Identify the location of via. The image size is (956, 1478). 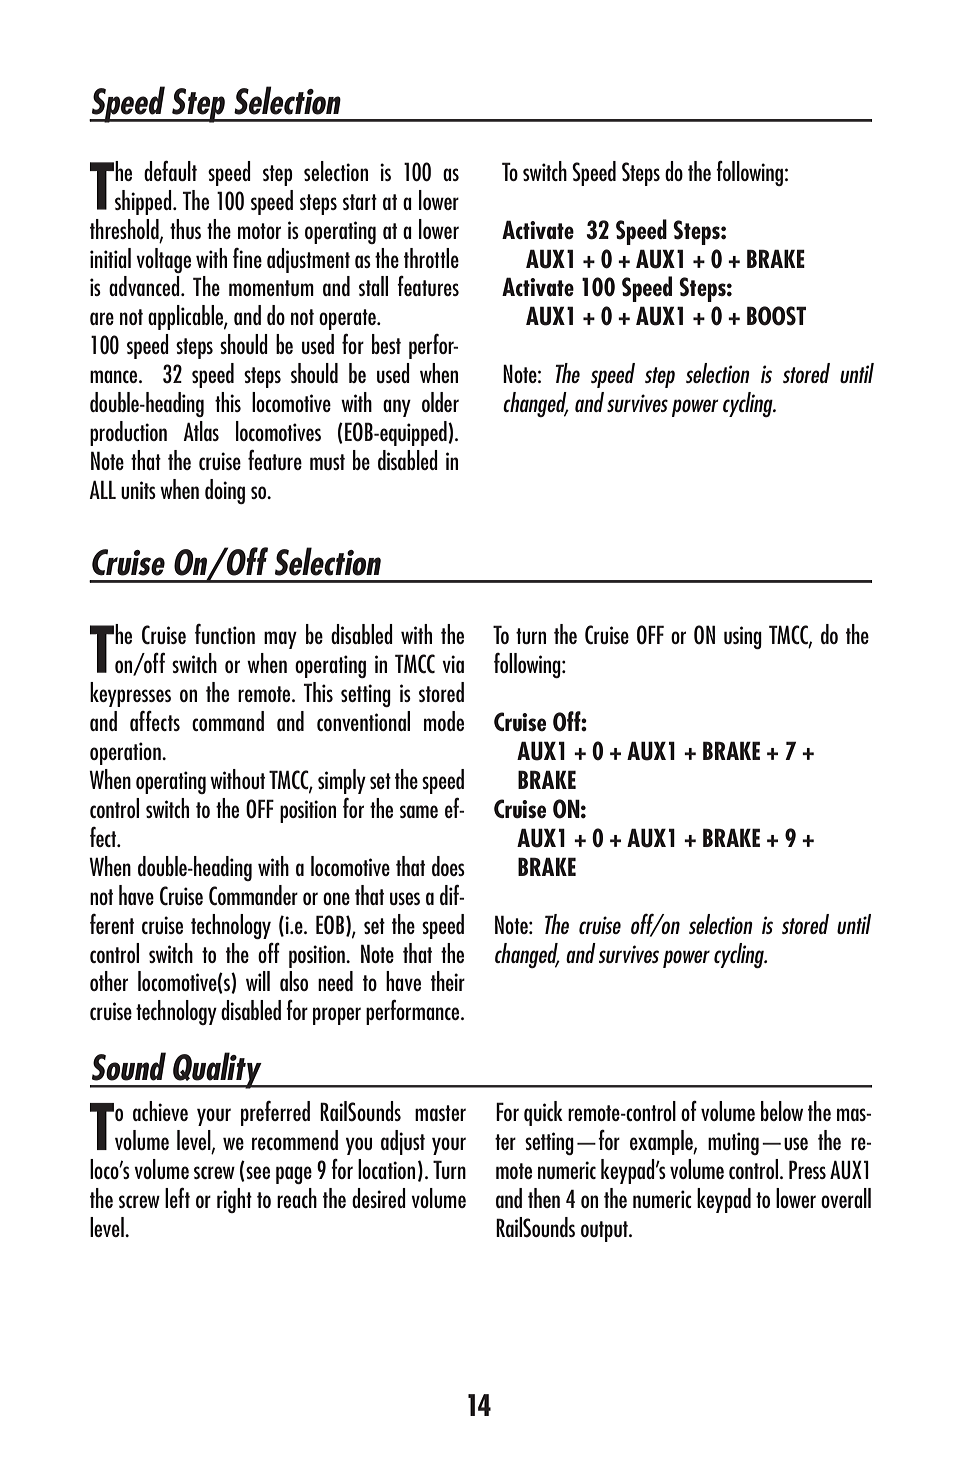
(453, 664).
